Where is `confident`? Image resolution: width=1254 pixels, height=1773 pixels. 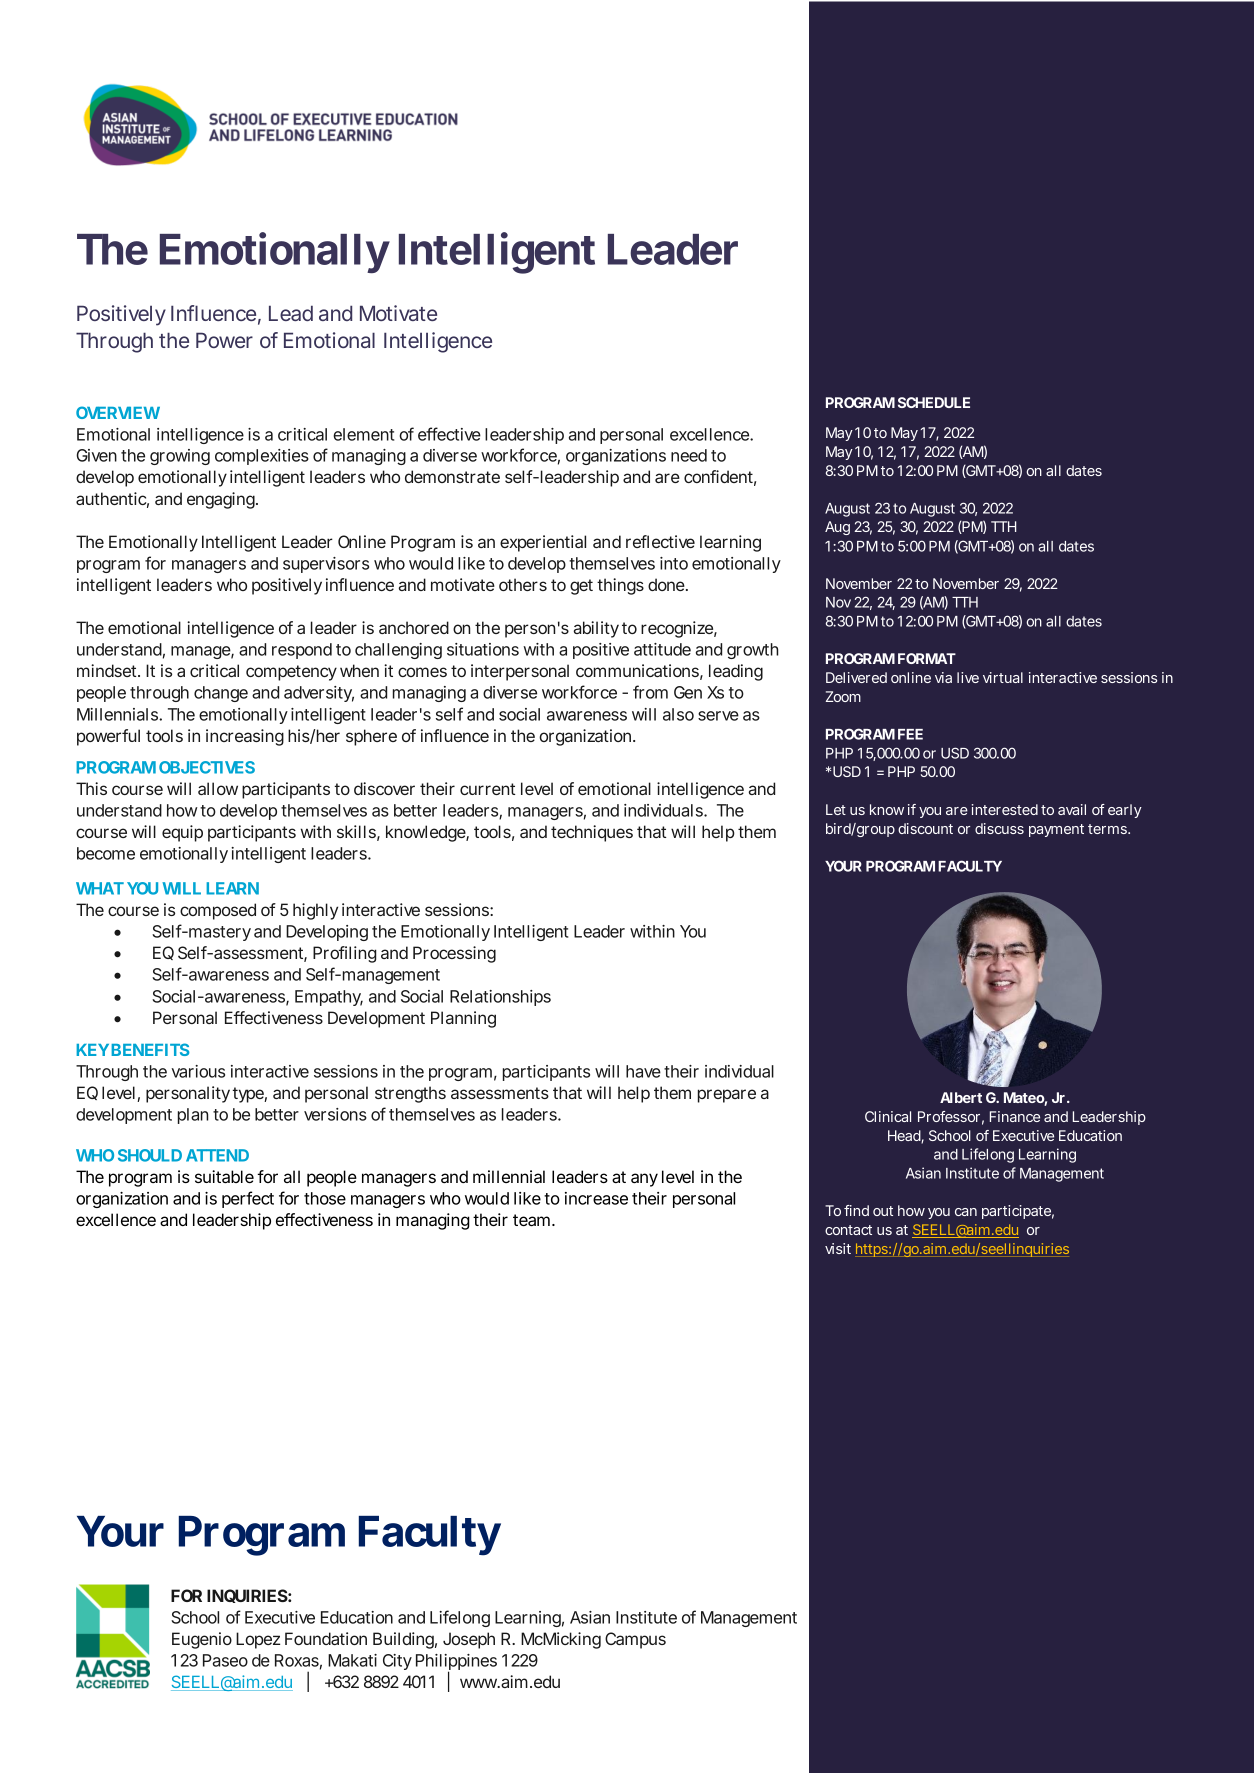
confident is located at coordinates (718, 476).
